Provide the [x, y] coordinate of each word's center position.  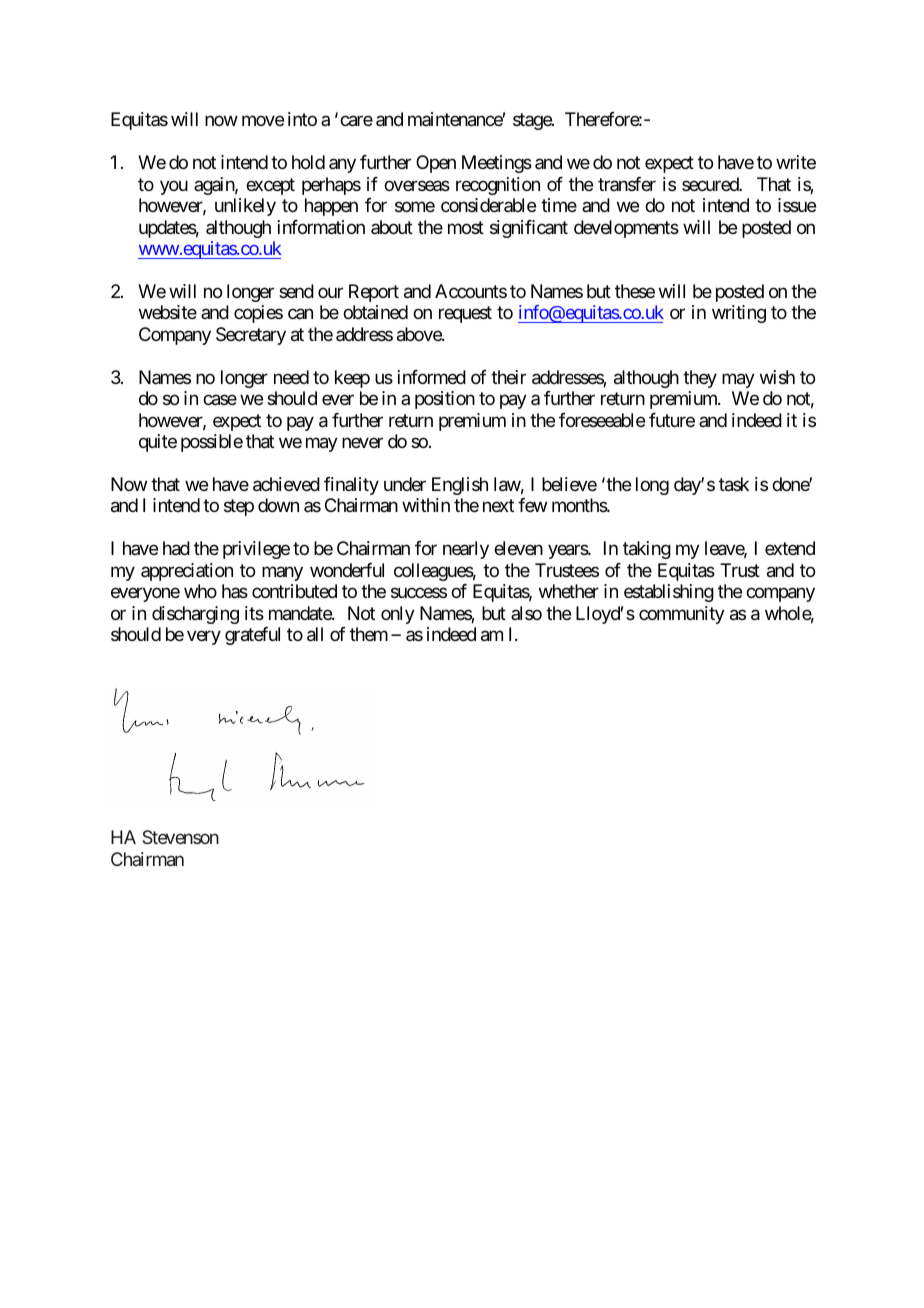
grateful [252, 636]
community [682, 615]
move [263, 121]
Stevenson [181, 837]
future [672, 420]
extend [790, 548]
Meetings [497, 164]
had [176, 548]
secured [711, 184]
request [465, 315]
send [296, 291]
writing [739, 314]
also [526, 613]
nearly [466, 550]
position [445, 400]
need [291, 377]
